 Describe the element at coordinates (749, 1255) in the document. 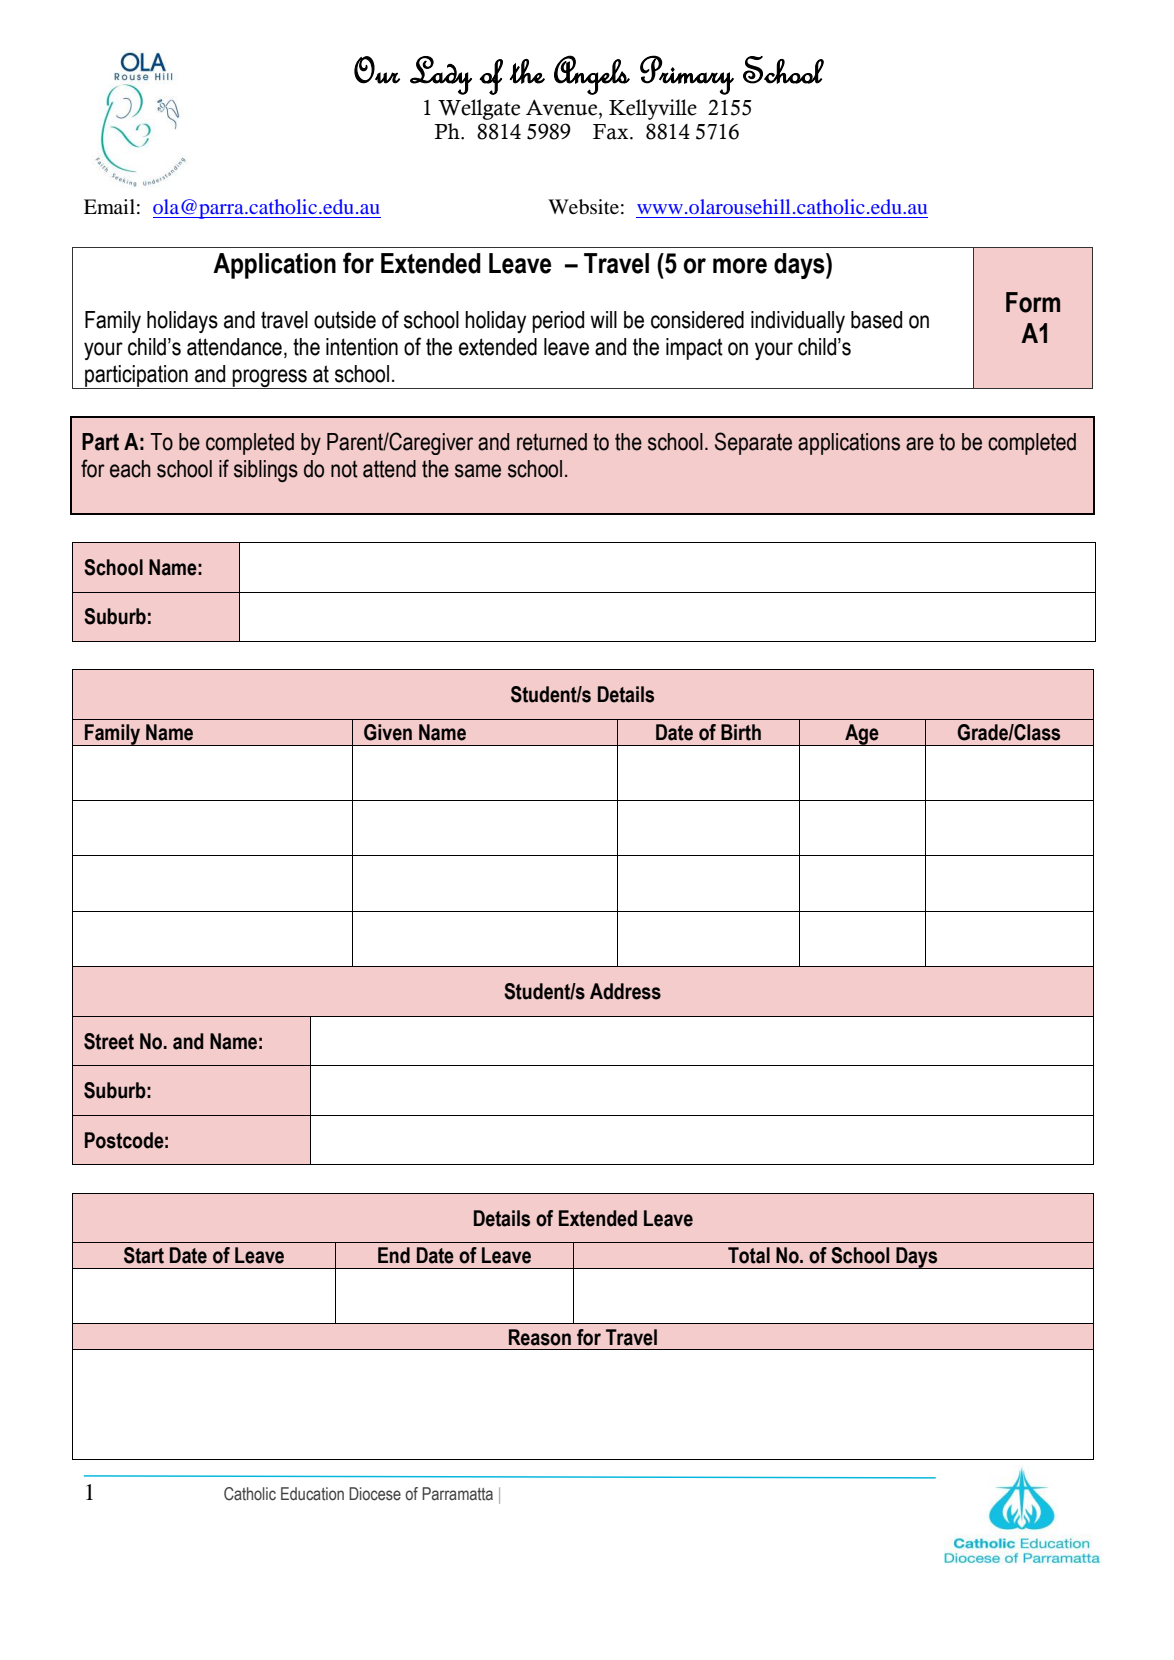

I see `Total` at that location.
